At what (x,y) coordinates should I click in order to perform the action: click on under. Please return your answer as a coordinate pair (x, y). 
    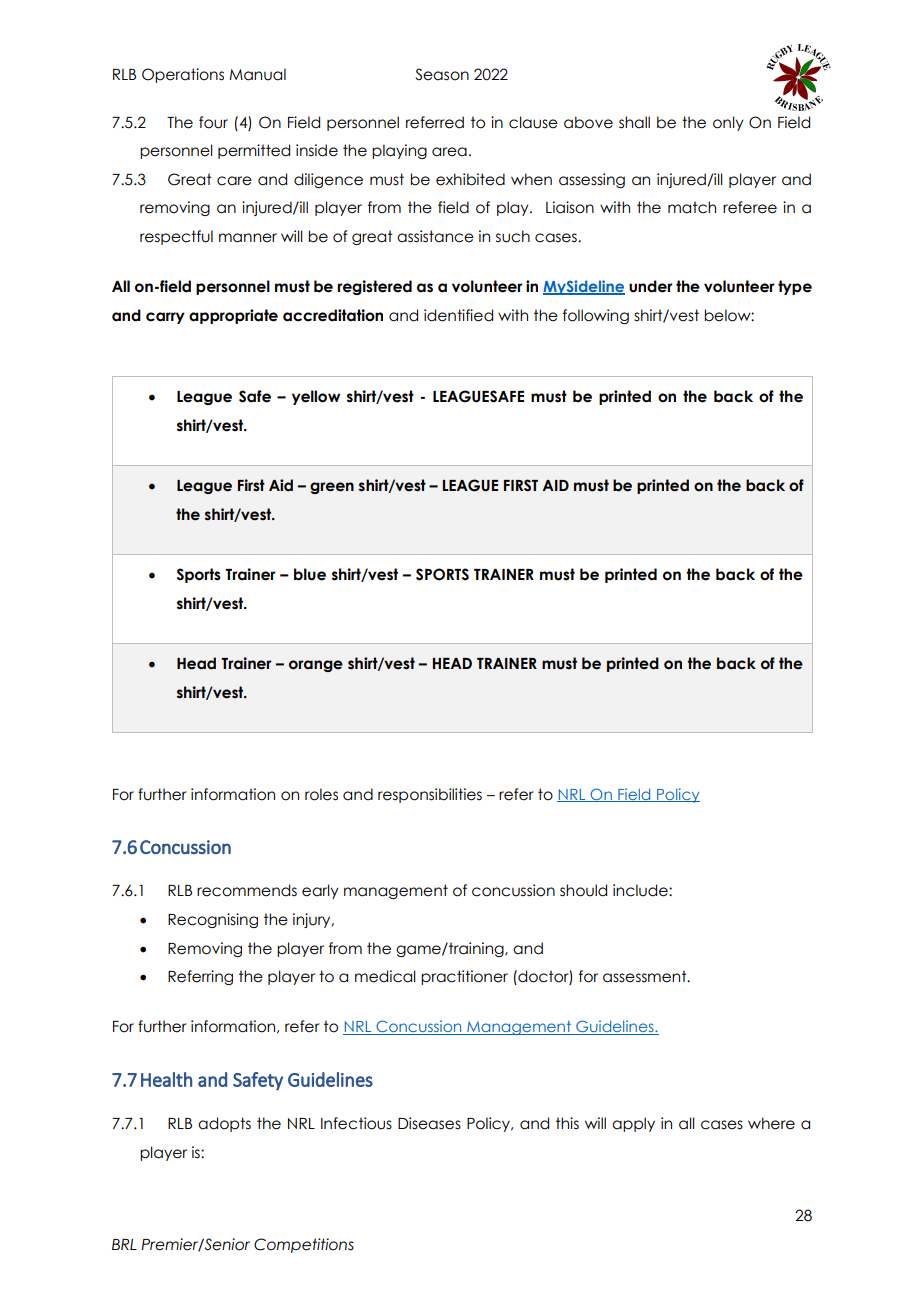
    Looking at the image, I should click on (650, 286).
